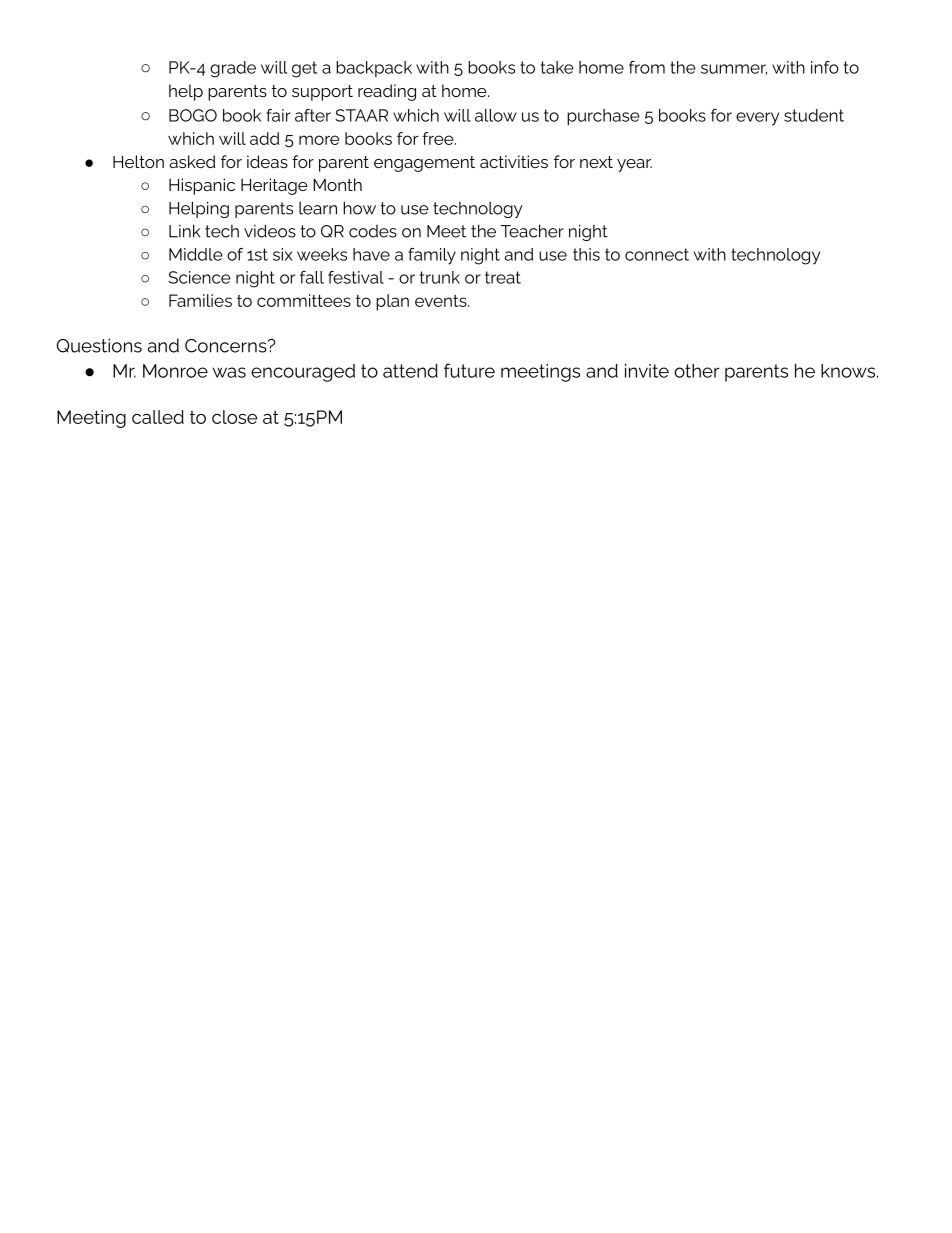  What do you see at coordinates (697, 371) in the image?
I see `other` at bounding box center [697, 371].
